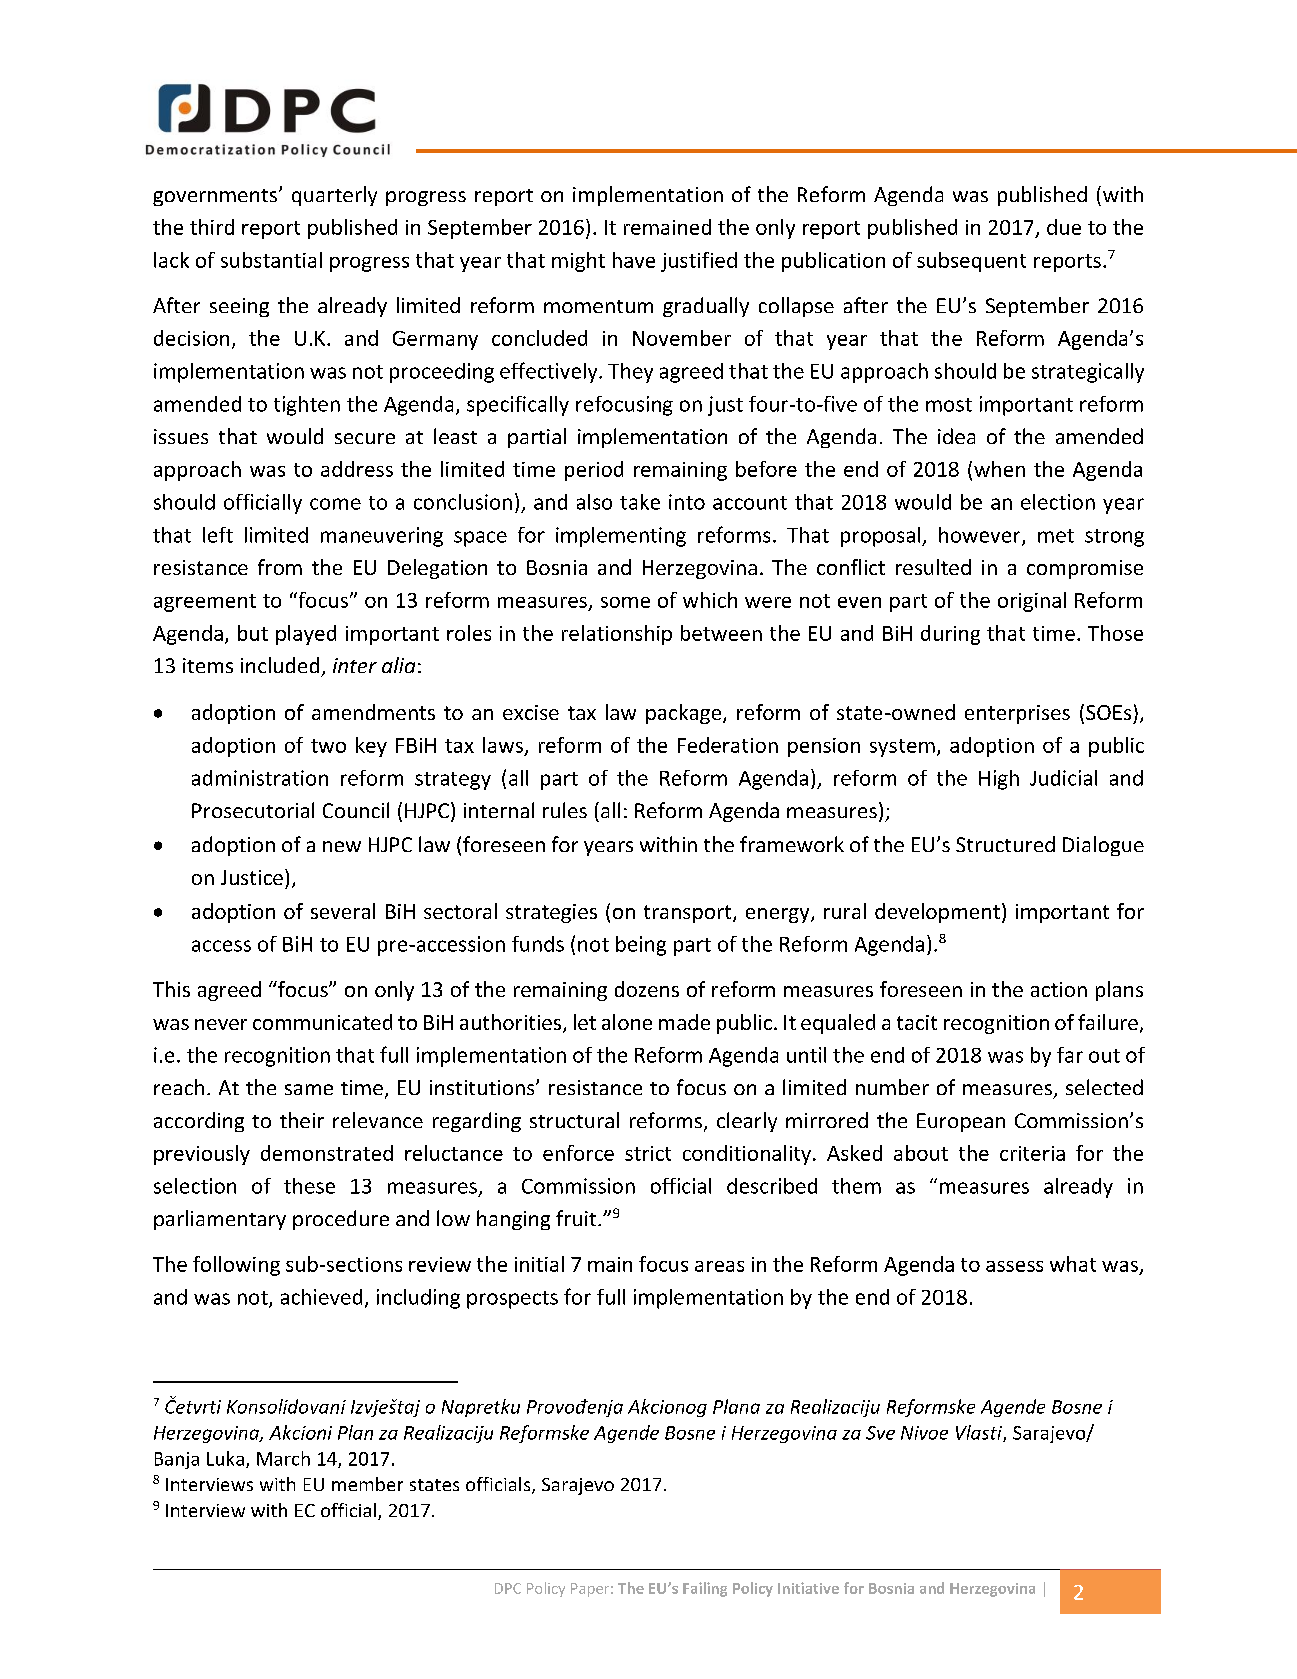  I want to click on their, so click(302, 1120).
